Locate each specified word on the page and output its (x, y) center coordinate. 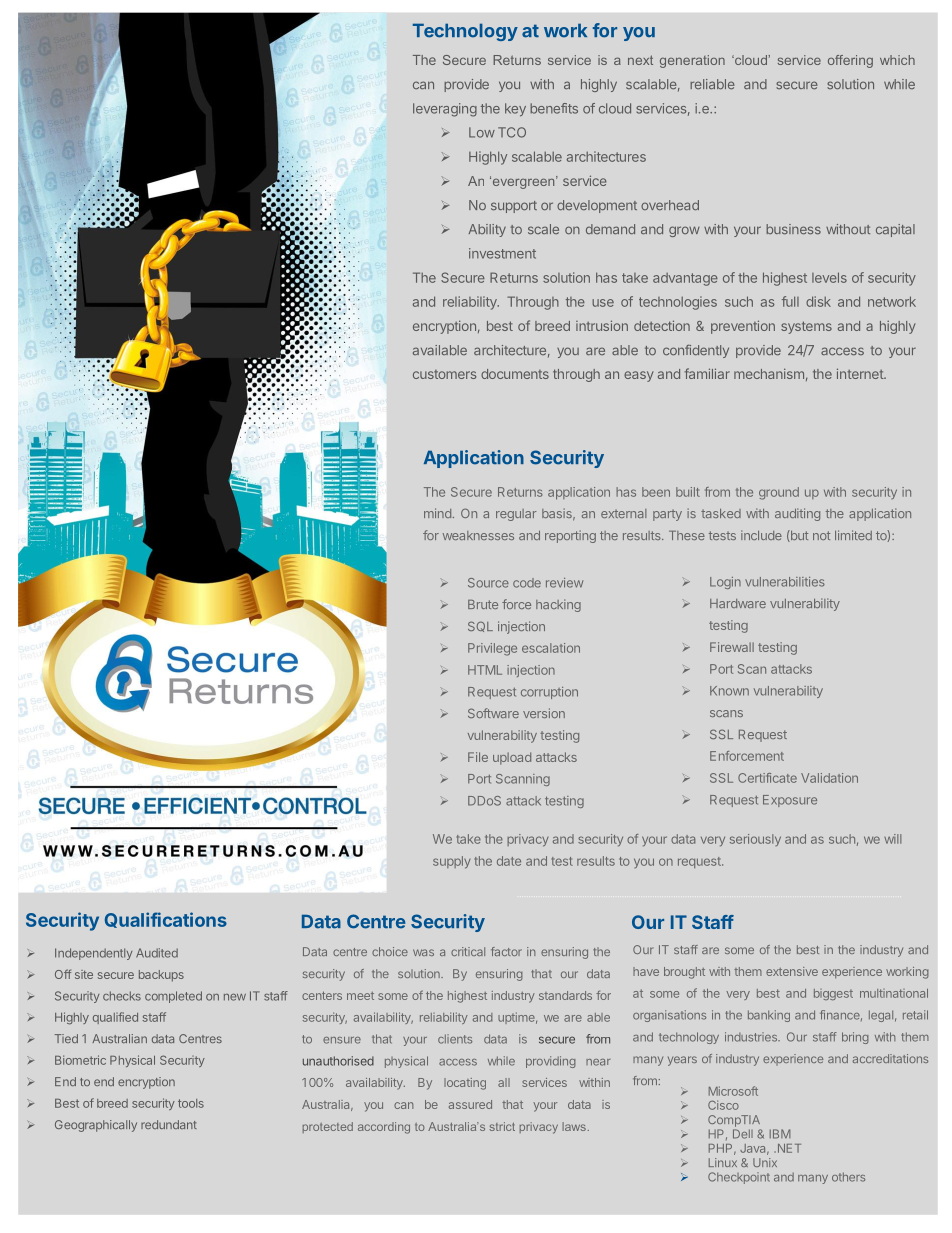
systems (806, 327)
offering (850, 61)
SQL (480, 626)
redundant (169, 1124)
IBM (780, 1134)
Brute (483, 604)
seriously (755, 840)
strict (502, 1126)
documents (515, 374)
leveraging (445, 110)
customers (444, 374)
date (509, 861)
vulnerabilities (785, 582)
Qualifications (166, 920)
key (515, 109)
